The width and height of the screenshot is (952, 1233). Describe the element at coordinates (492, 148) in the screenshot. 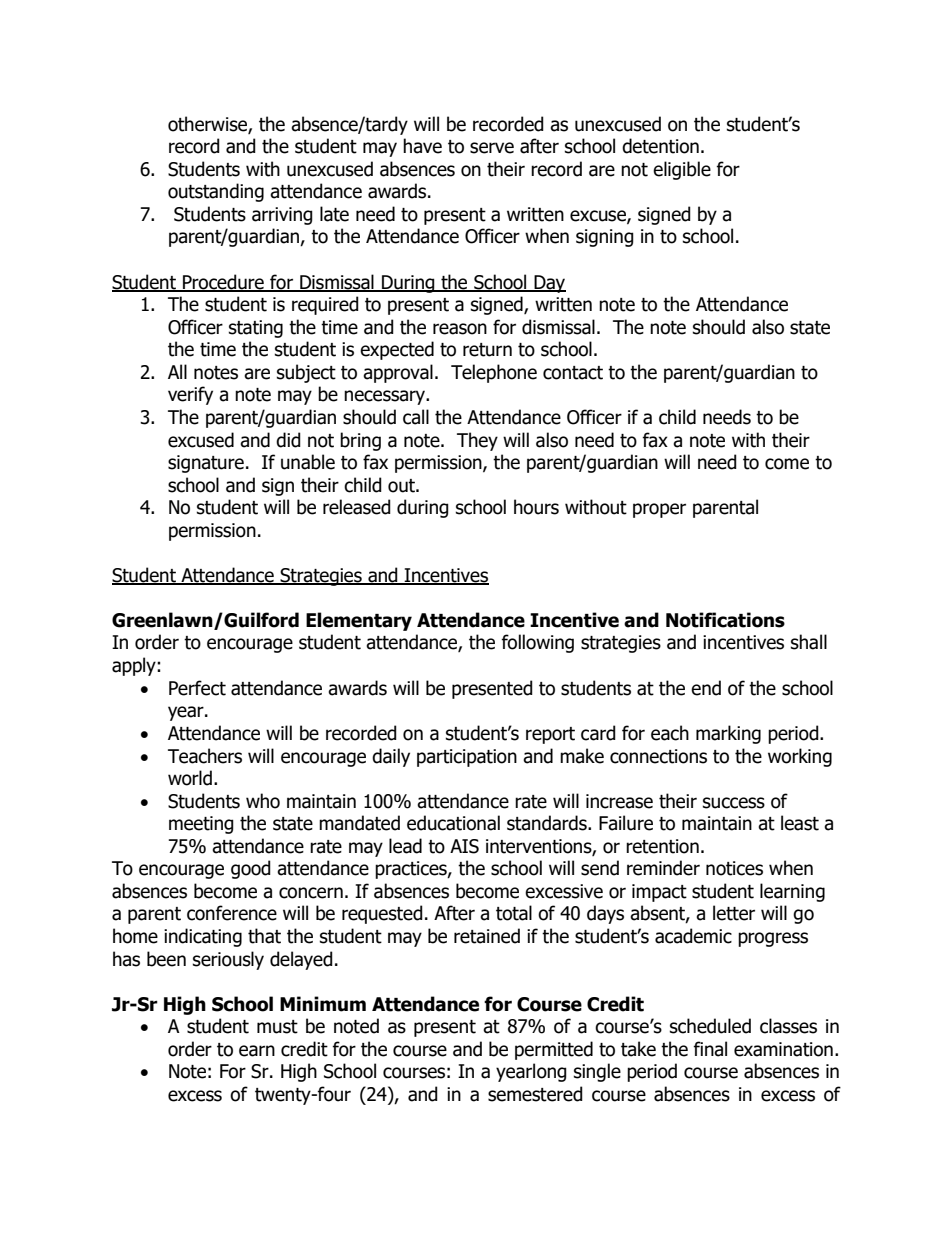

I see `serve` at that location.
